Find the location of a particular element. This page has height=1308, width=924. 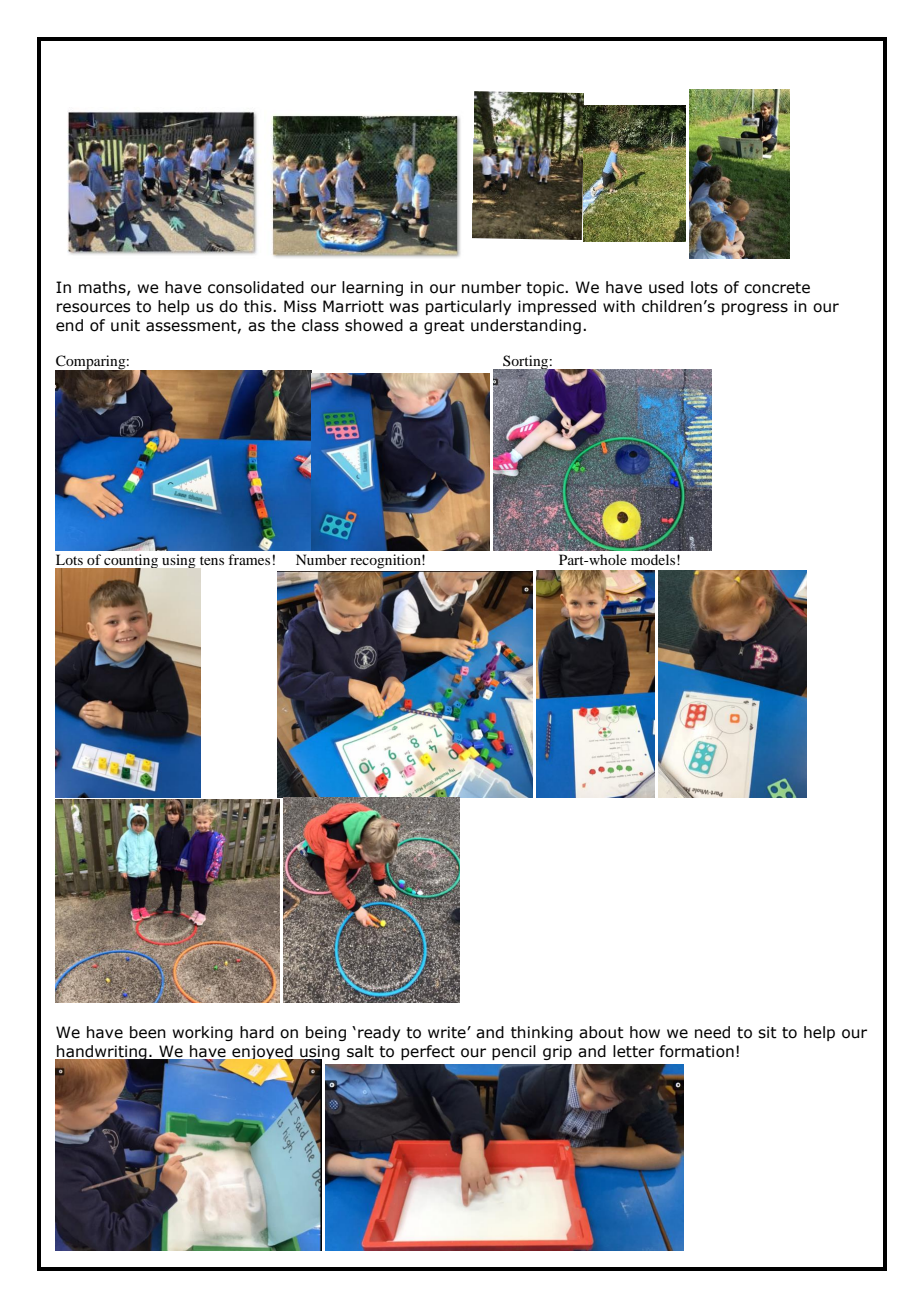

tens is located at coordinates (212, 560).
